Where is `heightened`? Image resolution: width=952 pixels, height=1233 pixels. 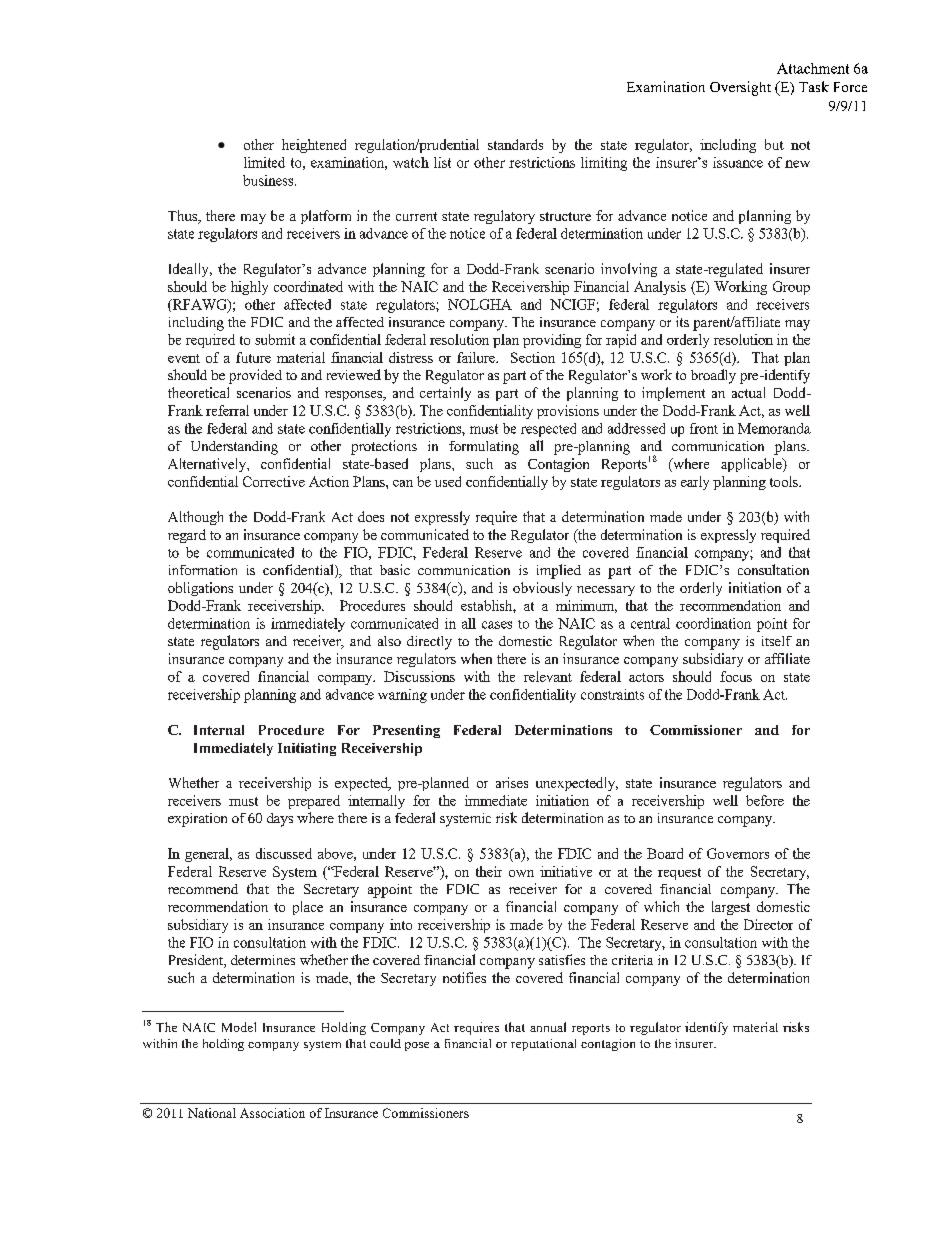 heightened is located at coordinates (314, 146).
